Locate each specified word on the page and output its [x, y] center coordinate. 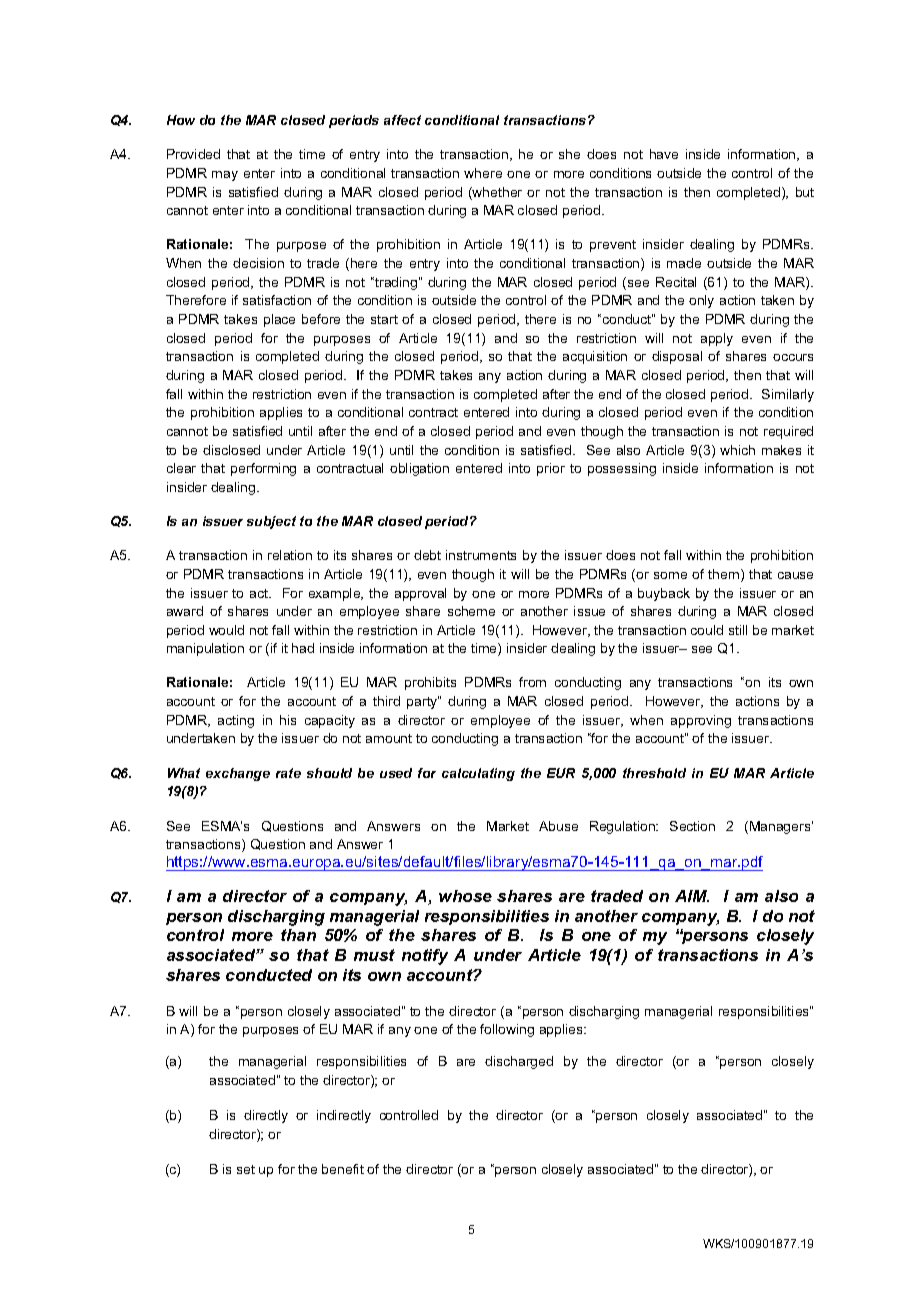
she [569, 154]
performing [263, 469]
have [664, 154]
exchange [238, 774]
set [246, 1169]
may [225, 176]
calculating [478, 774]
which [737, 450]
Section [692, 826]
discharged [519, 1062]
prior [551, 469]
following [507, 1030]
